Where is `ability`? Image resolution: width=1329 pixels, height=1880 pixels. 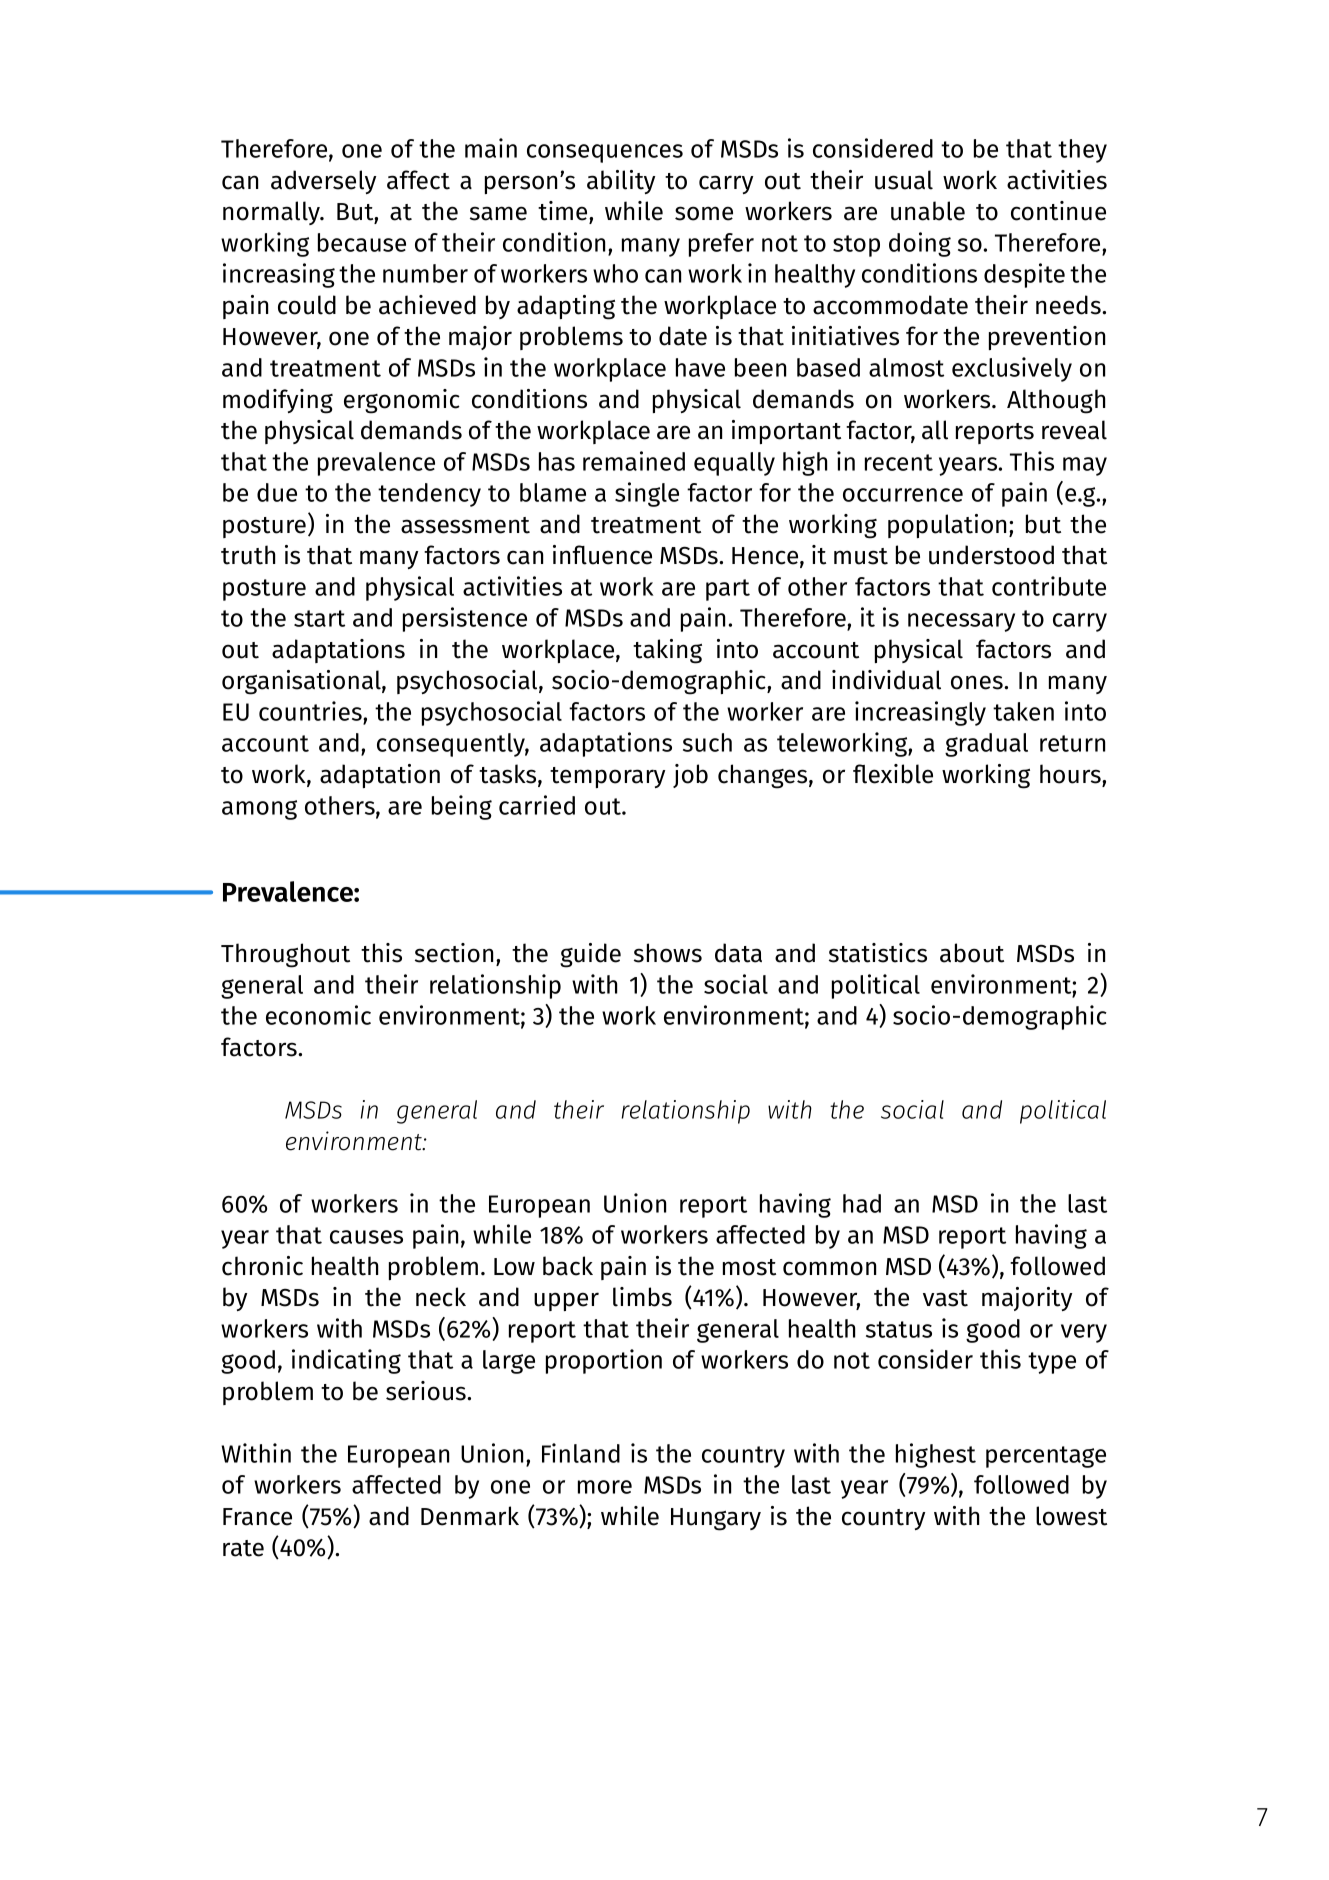
ability is located at coordinates (621, 182).
